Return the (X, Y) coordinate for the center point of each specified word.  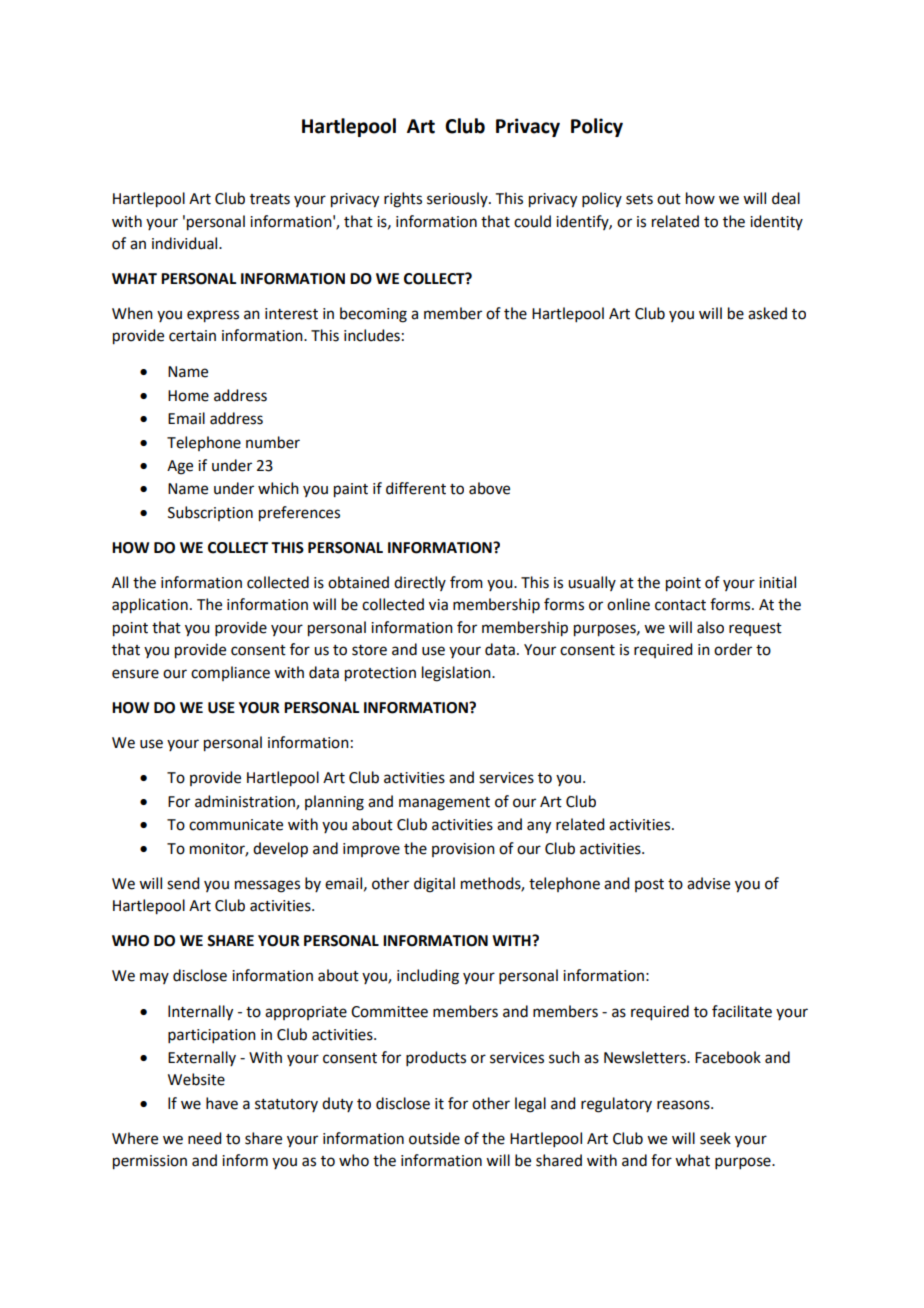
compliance (230, 673)
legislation (457, 674)
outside (434, 1138)
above (489, 488)
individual (186, 243)
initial (777, 582)
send (183, 883)
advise (708, 883)
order (733, 649)
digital (434, 885)
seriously (458, 199)
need (204, 1138)
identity (776, 222)
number (273, 442)
